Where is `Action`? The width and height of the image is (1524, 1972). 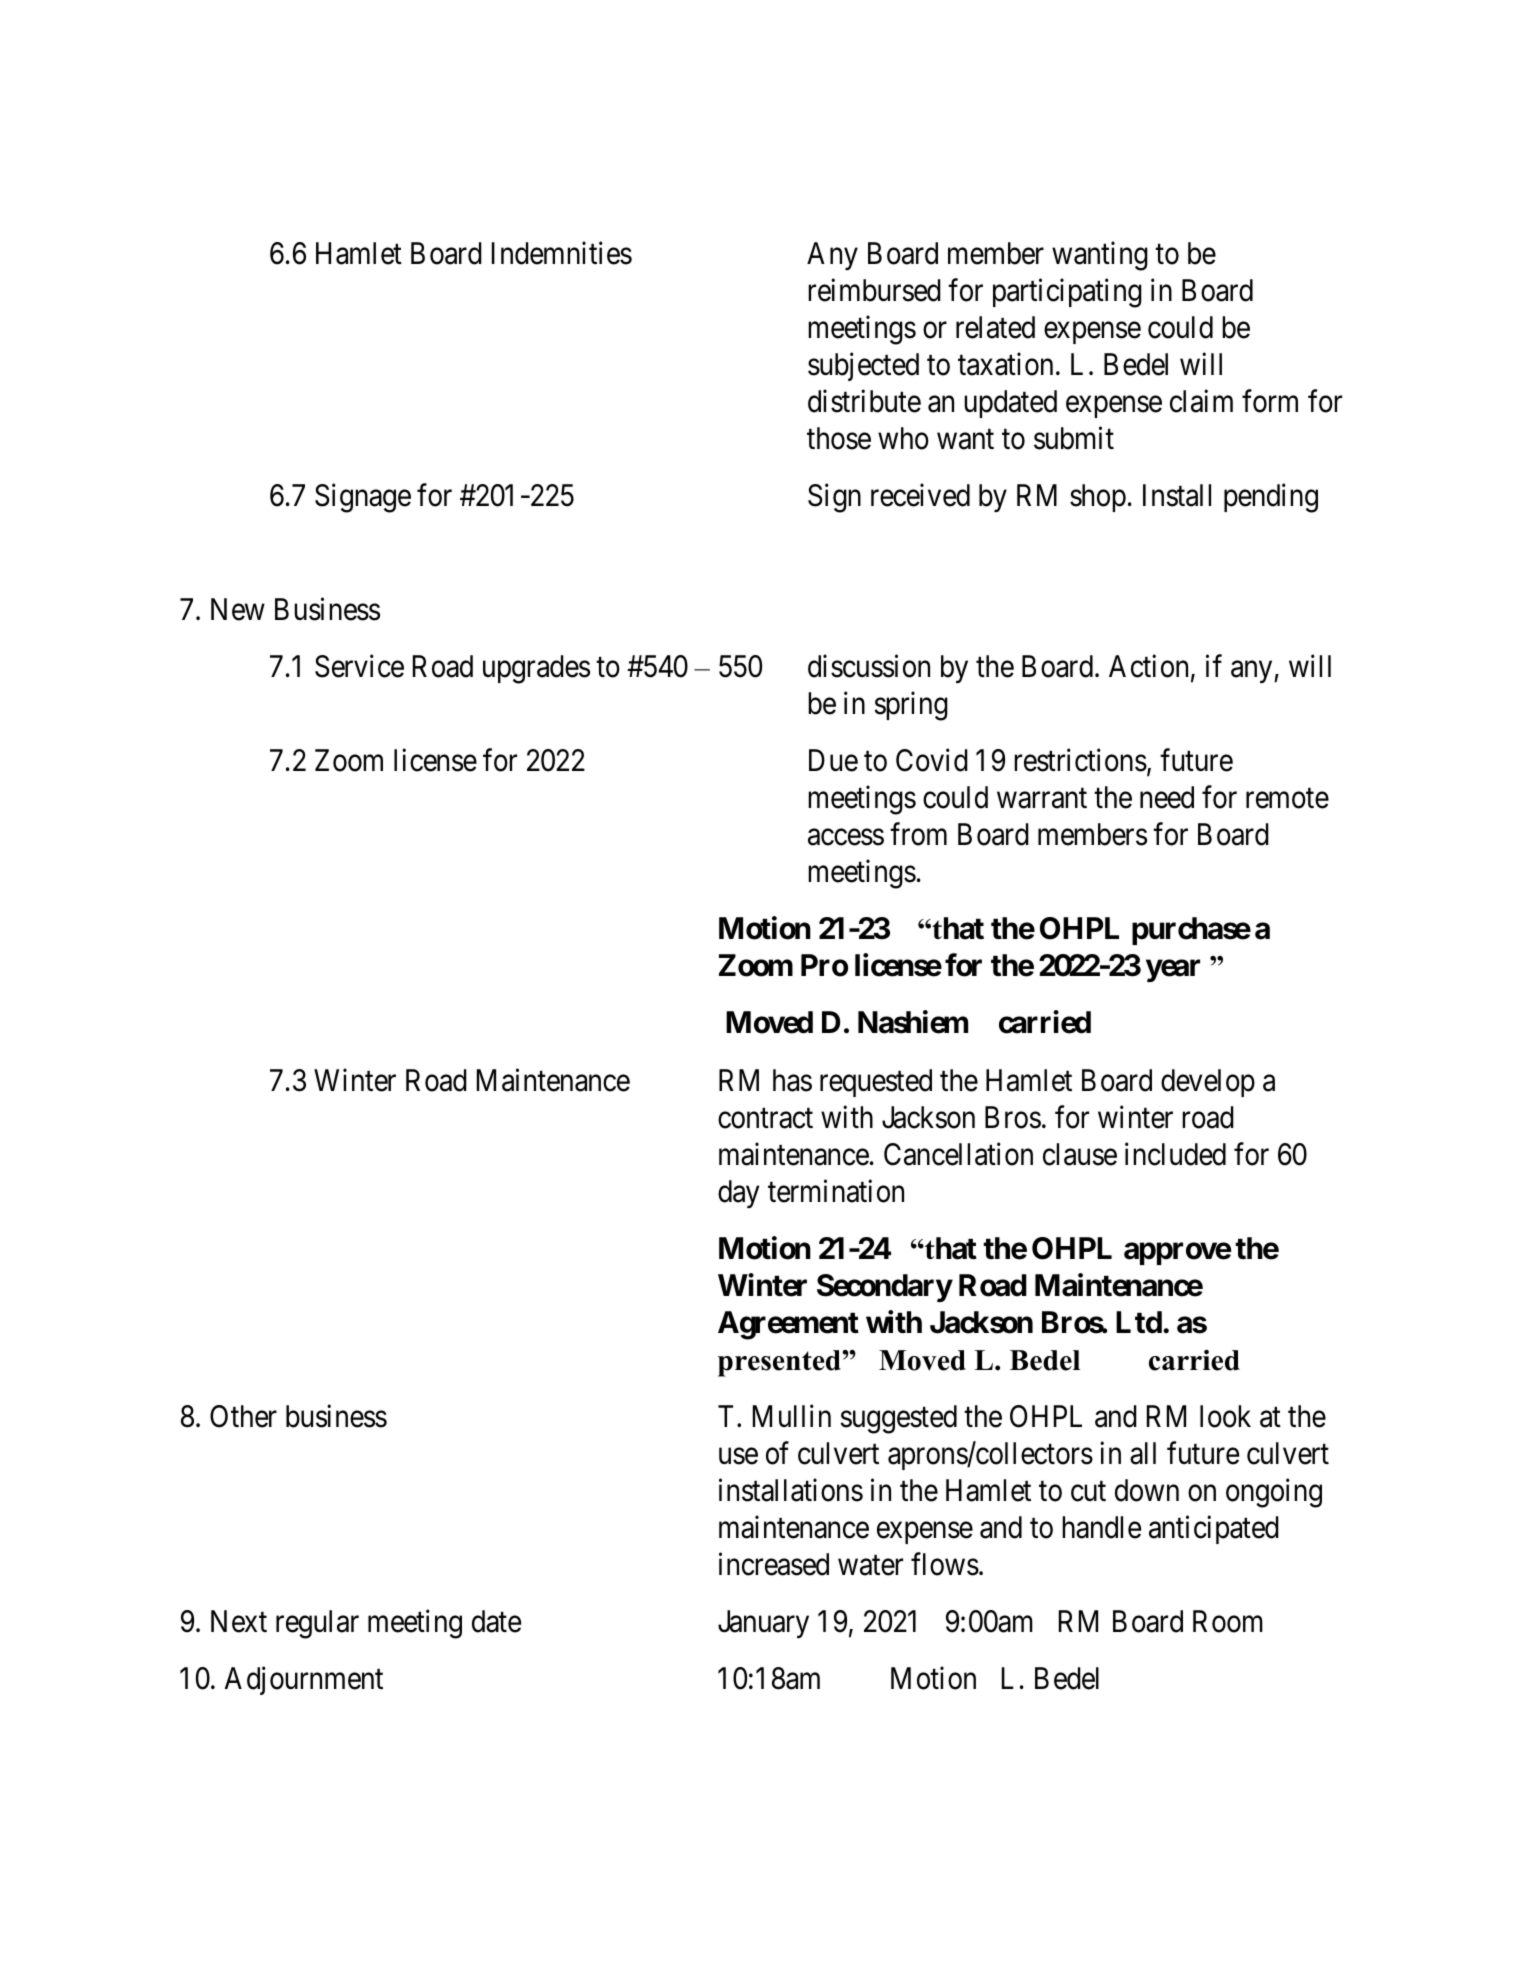
Action is located at coordinates (1148, 666).
